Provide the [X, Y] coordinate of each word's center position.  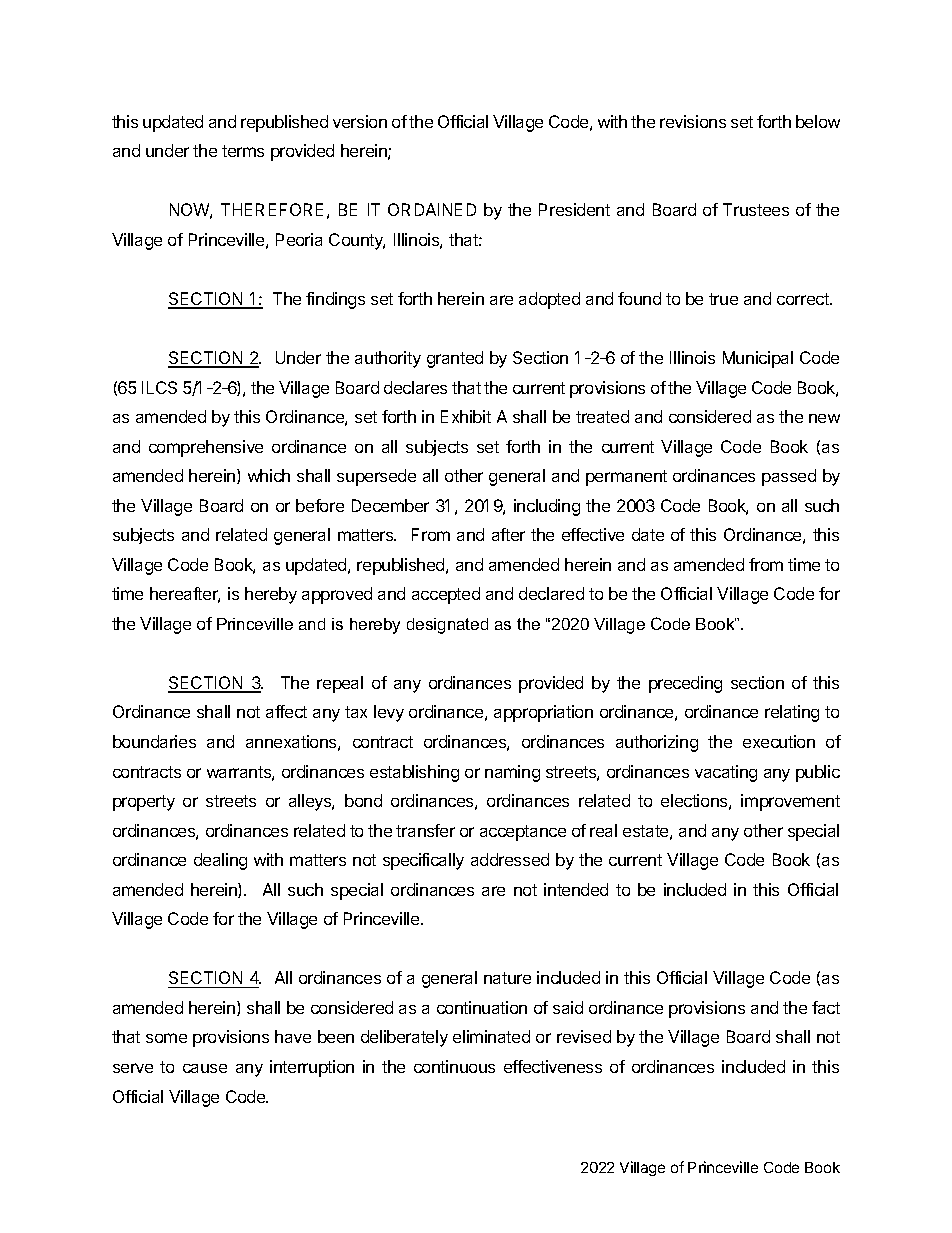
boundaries [154, 741]
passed [789, 477]
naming [512, 773]
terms [243, 151]
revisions [693, 121]
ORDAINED [432, 209]
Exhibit [466, 416]
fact [826, 1007]
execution [779, 741]
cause [205, 1068]
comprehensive [206, 448]
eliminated [491, 1036]
